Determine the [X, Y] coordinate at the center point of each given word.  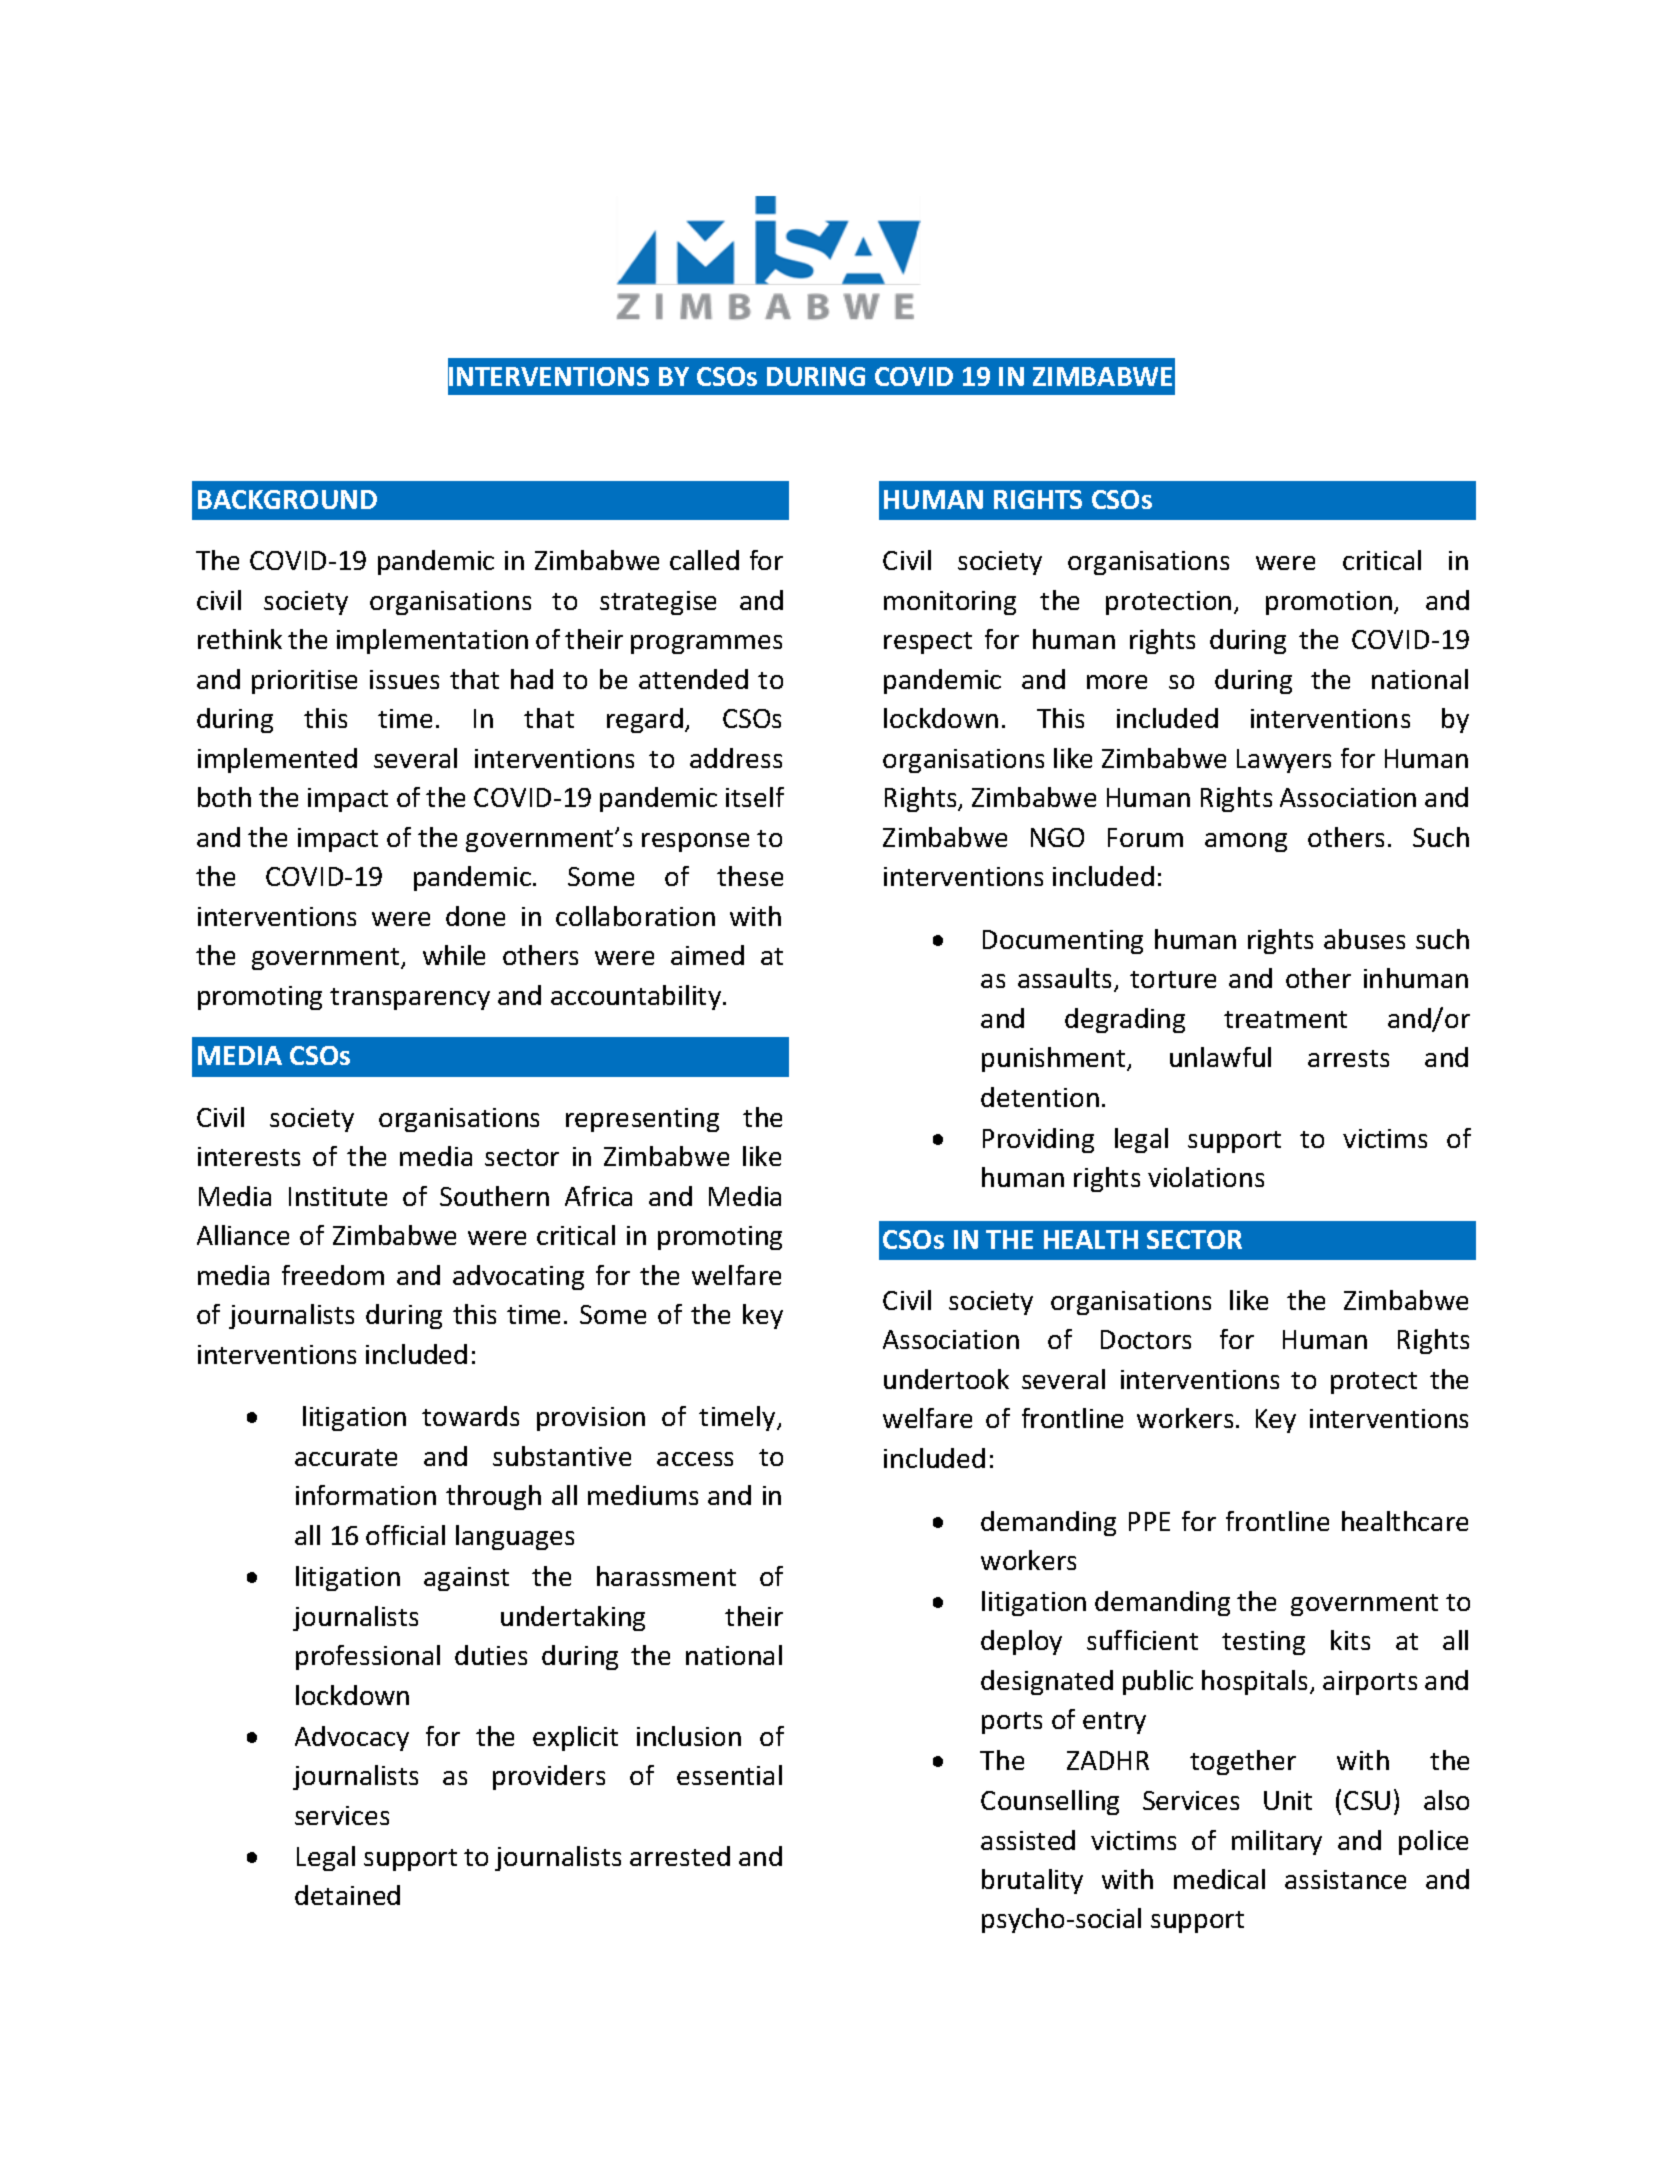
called [704, 560]
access [695, 1459]
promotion [1329, 603]
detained [347, 1895]
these [750, 876]
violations [1206, 1177]
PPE [1149, 1521]
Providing [1038, 1140]
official [405, 1535]
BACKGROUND [287, 499]
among [1246, 842]
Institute [338, 1196]
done [475, 916]
